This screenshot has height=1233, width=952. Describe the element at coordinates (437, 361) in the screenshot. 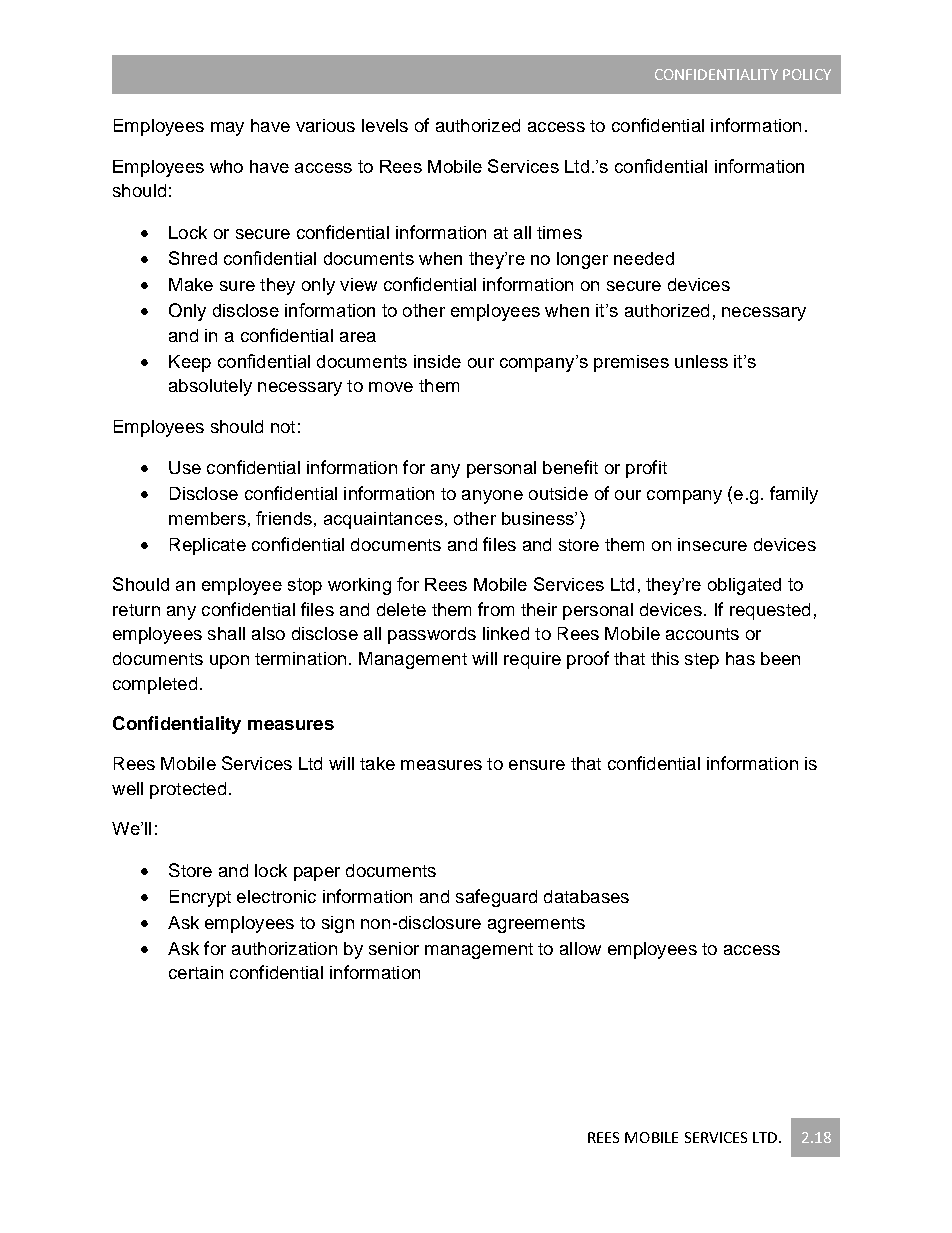

I see `inside` at that location.
